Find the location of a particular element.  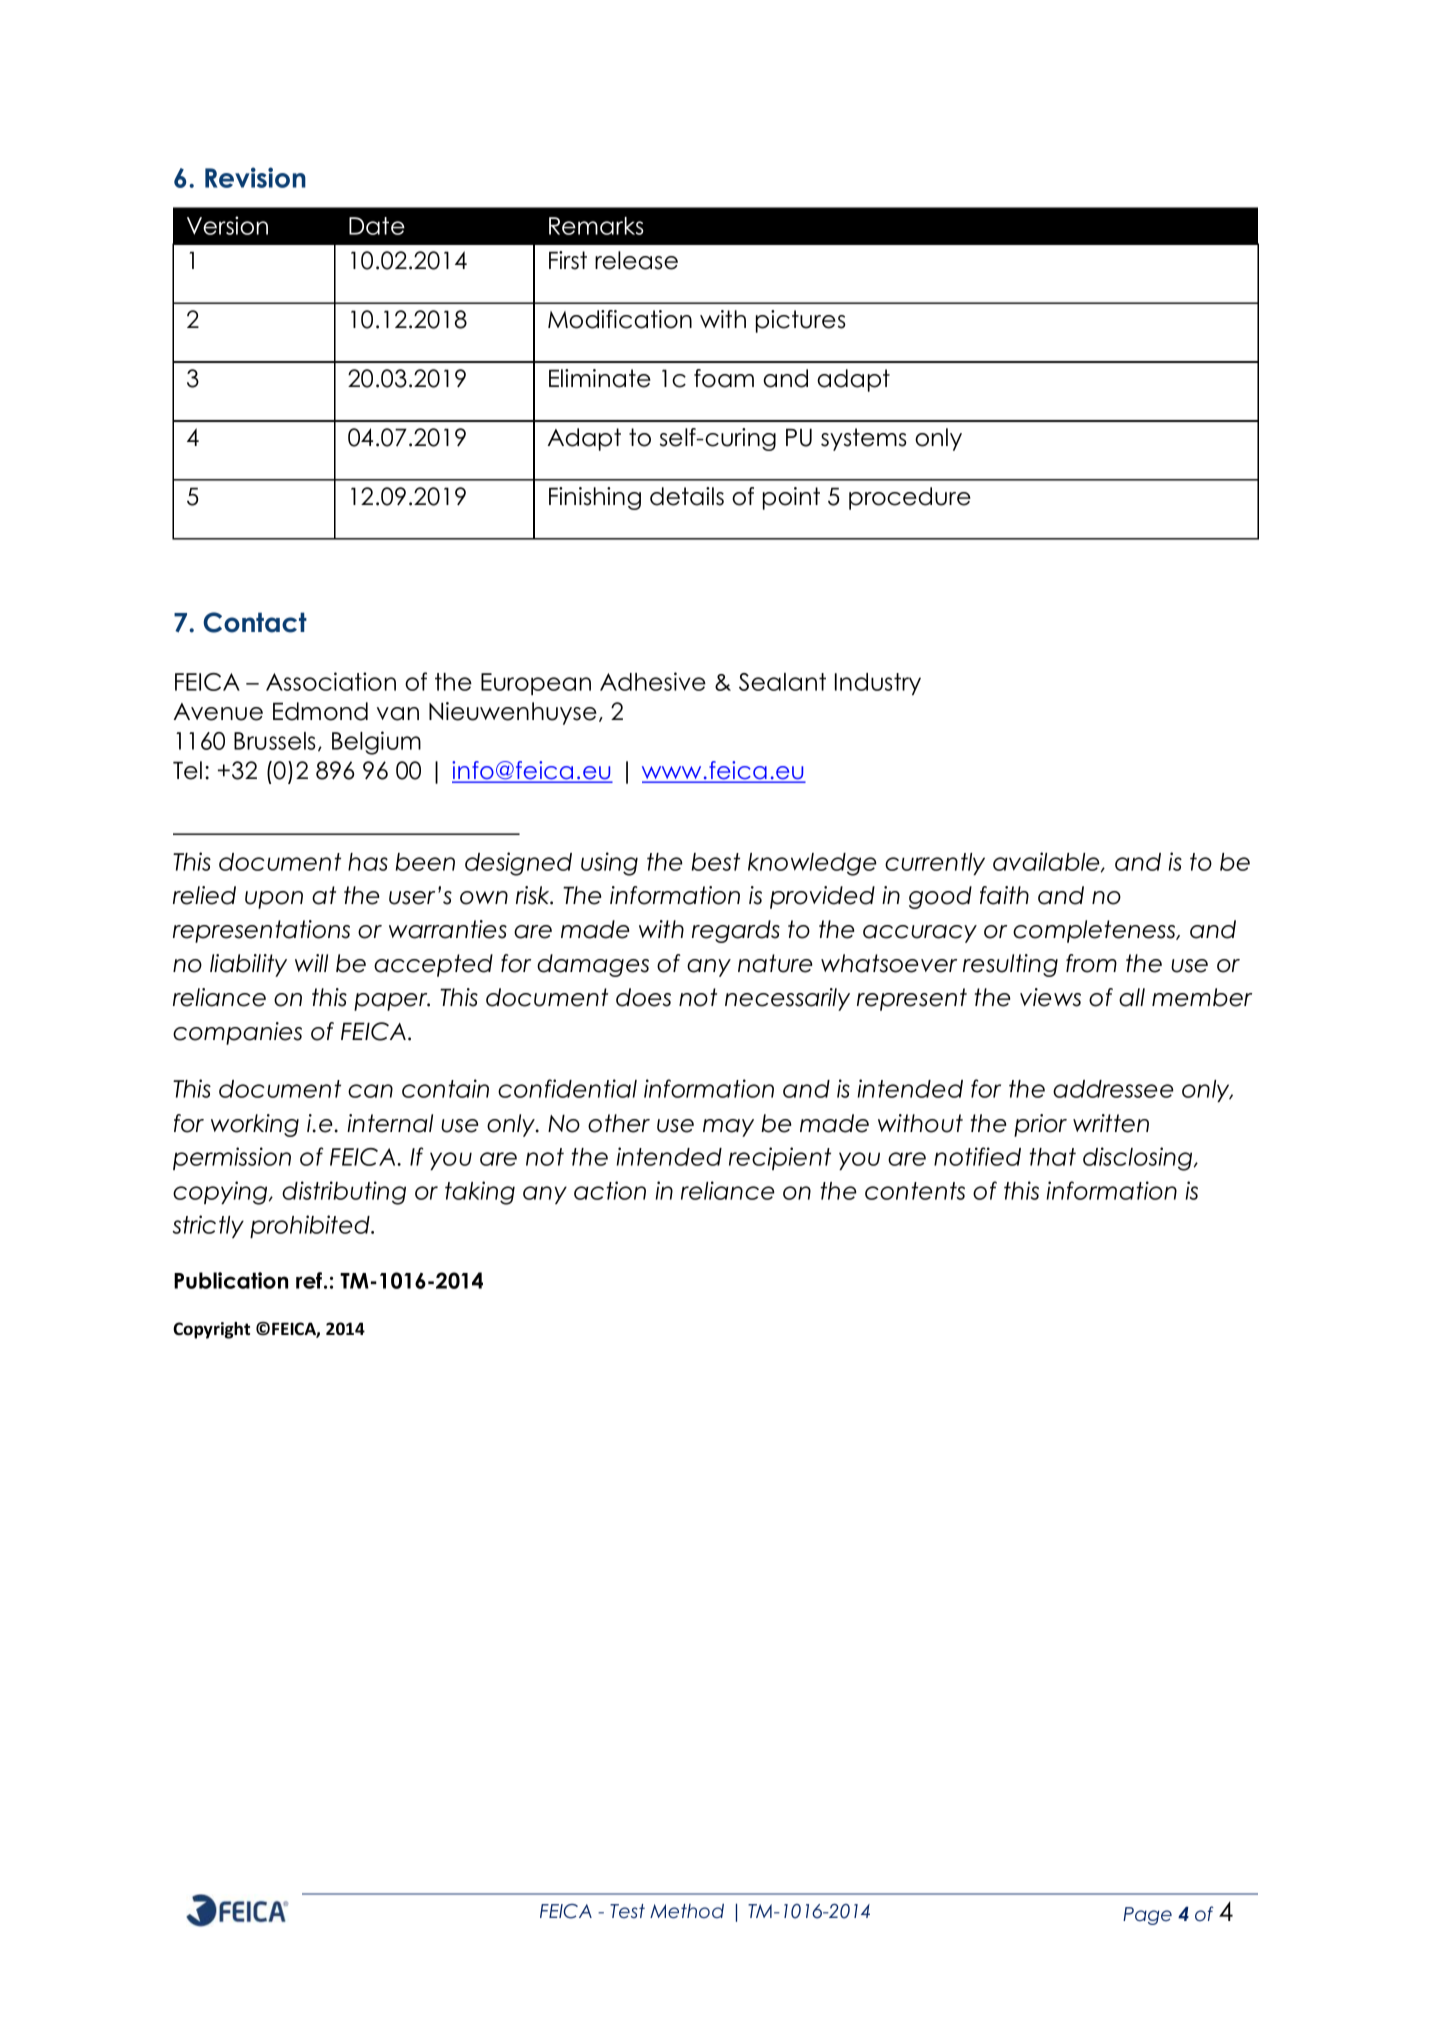

Method is located at coordinates (687, 1911).
